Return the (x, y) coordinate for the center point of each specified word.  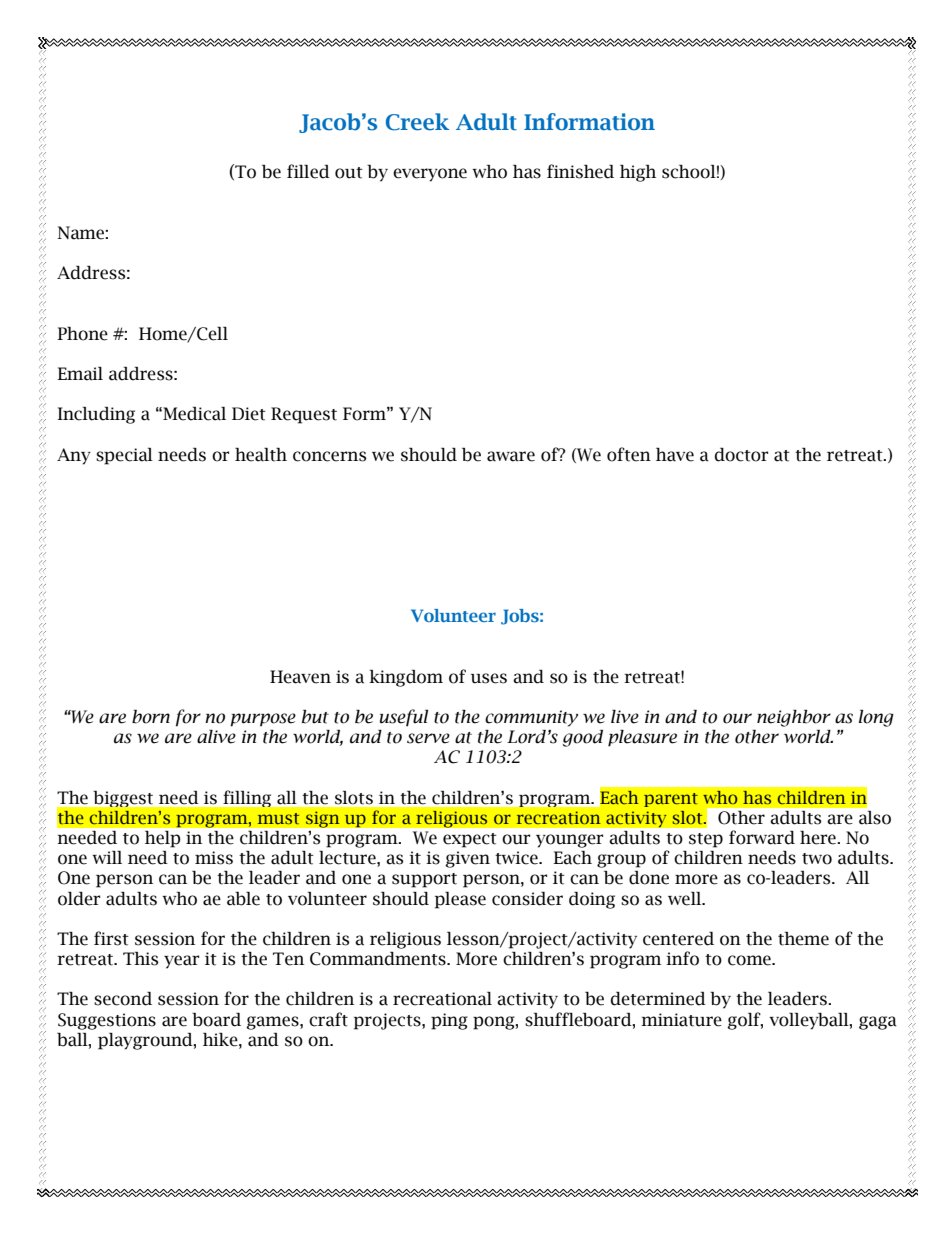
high (638, 173)
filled (308, 171)
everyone (430, 175)
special (124, 456)
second (123, 999)
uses (489, 678)
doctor (741, 455)
